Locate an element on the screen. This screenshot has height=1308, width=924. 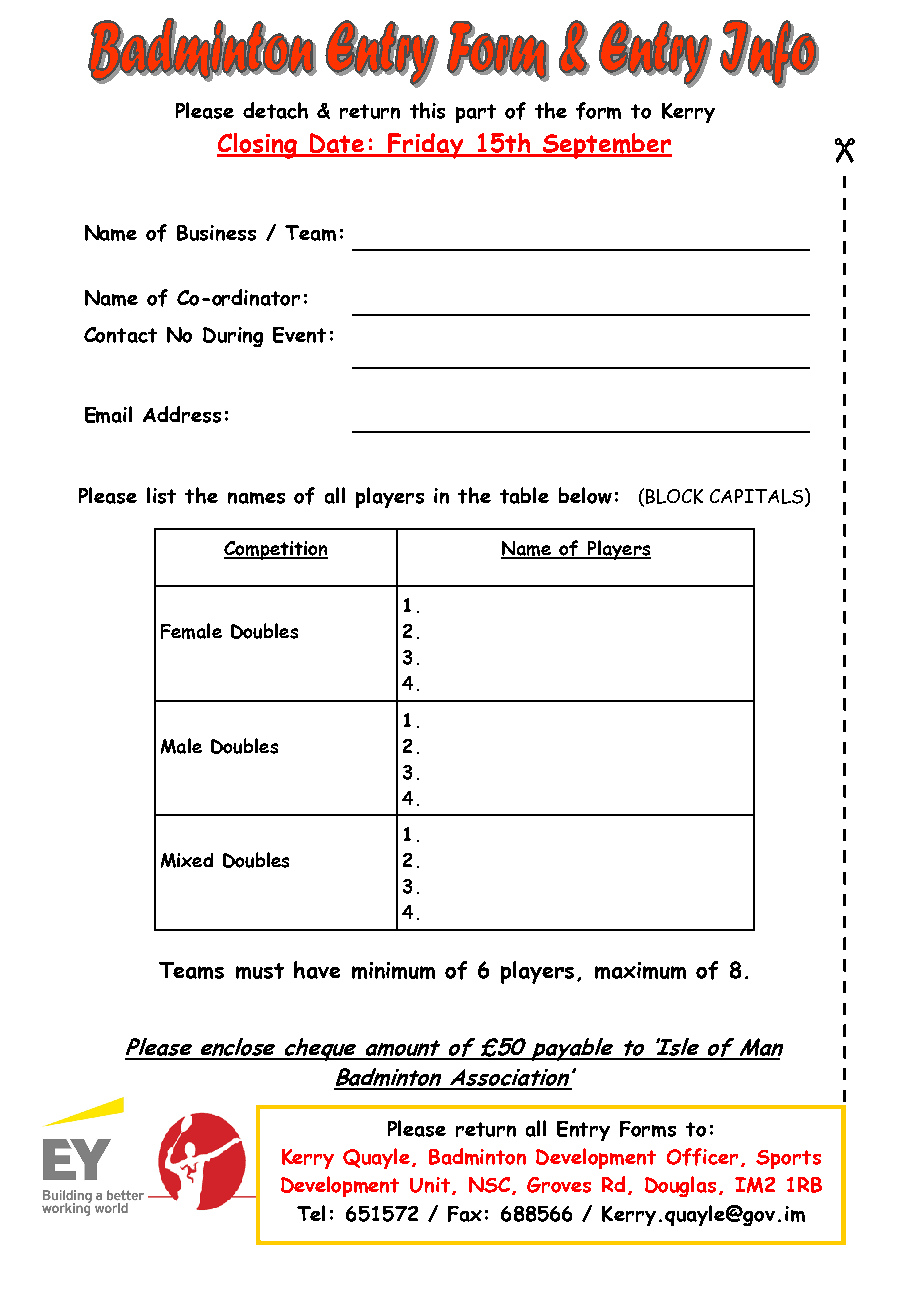
Tel is located at coordinates (311, 1213).
